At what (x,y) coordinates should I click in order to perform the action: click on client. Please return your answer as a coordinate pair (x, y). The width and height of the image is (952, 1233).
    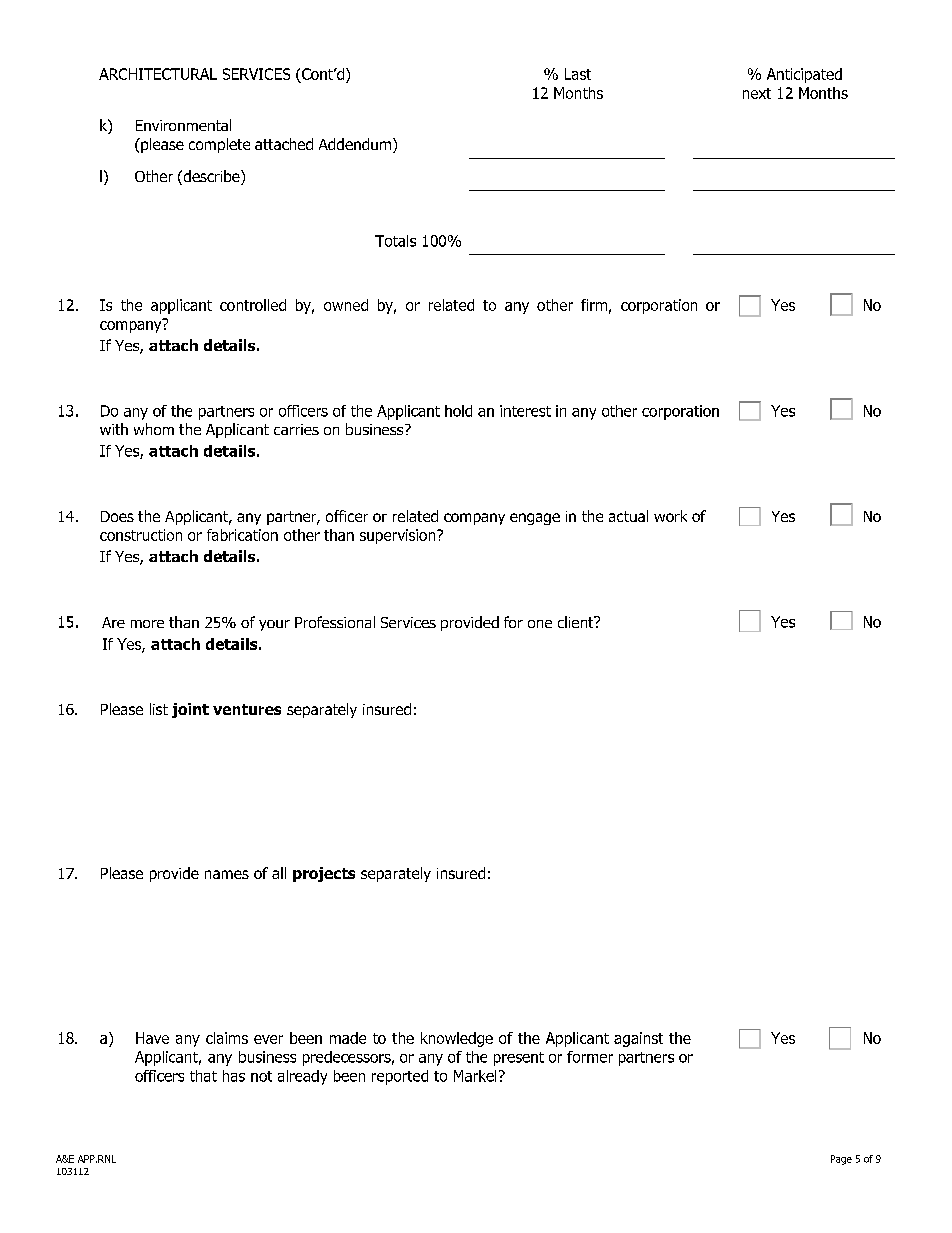
    Looking at the image, I should click on (577, 622).
